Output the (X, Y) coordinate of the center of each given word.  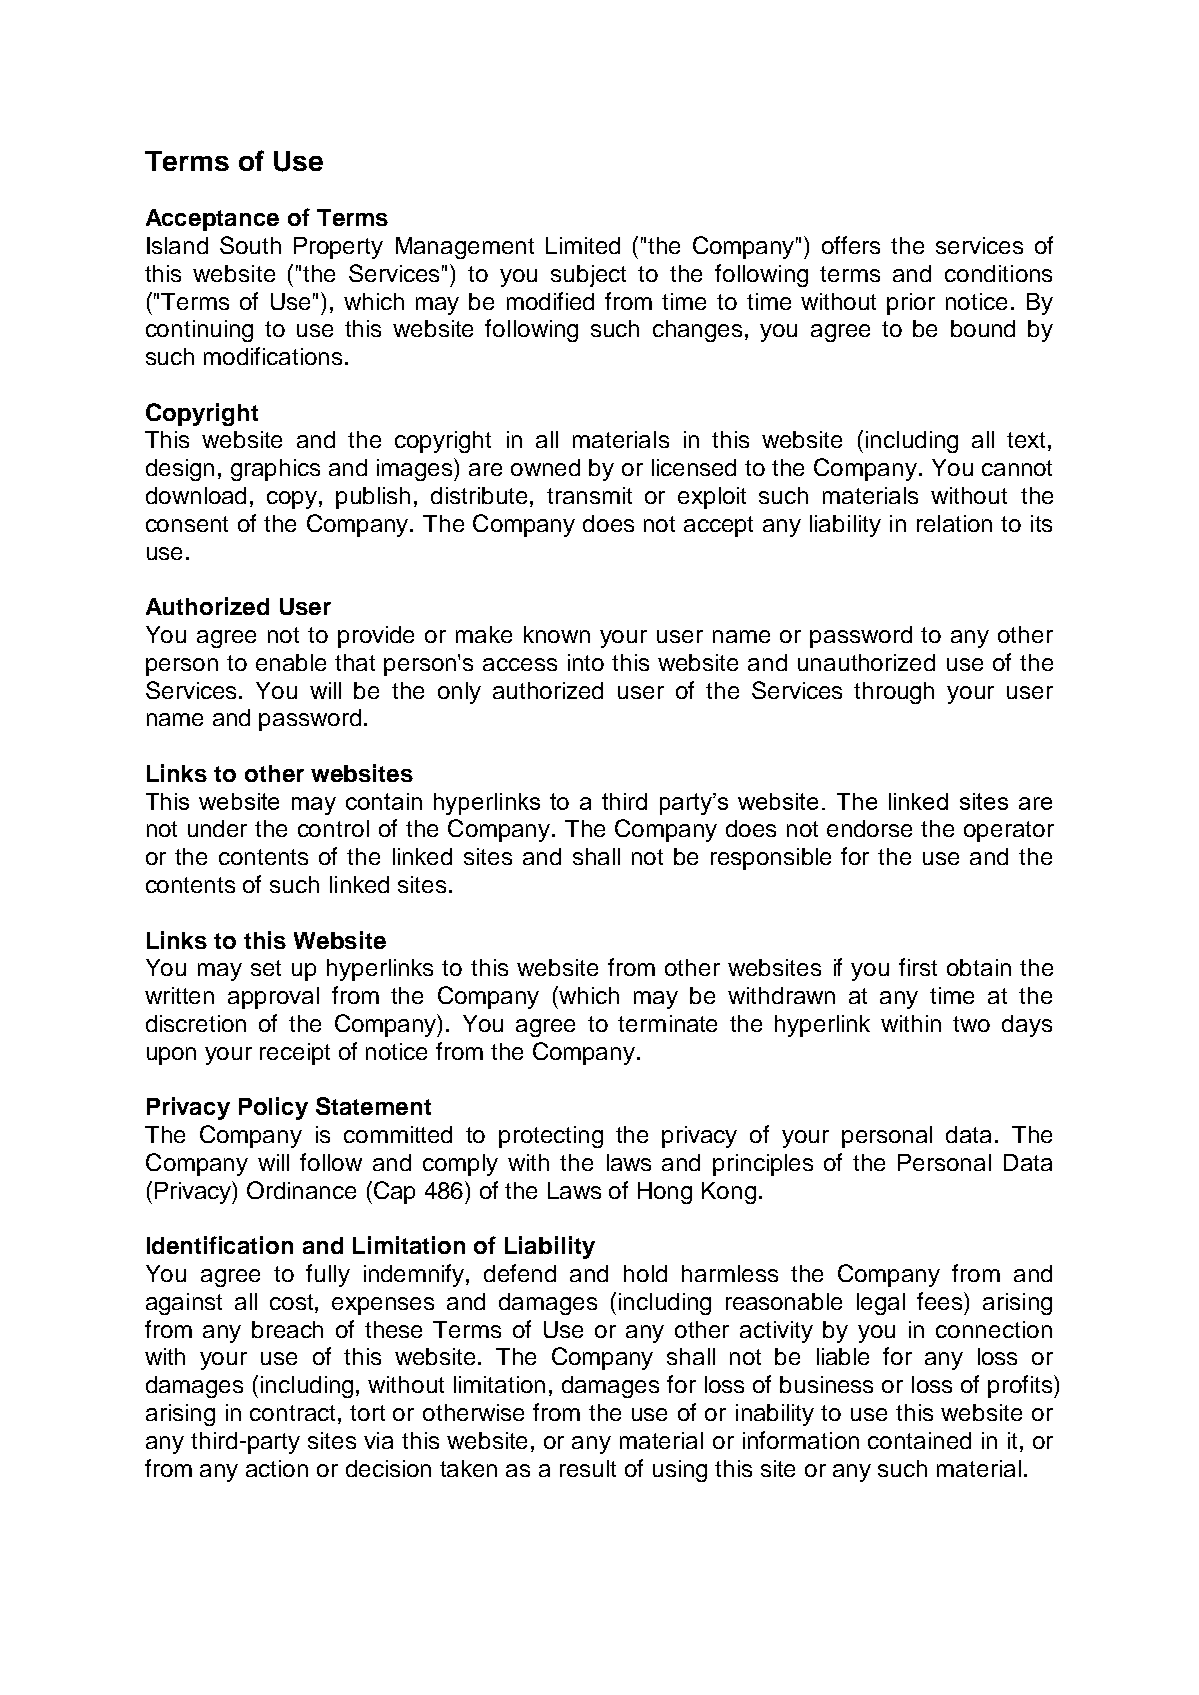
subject (588, 276)
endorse (869, 828)
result (588, 1468)
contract (292, 1413)
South (250, 245)
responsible (771, 859)
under (217, 828)
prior (911, 304)
